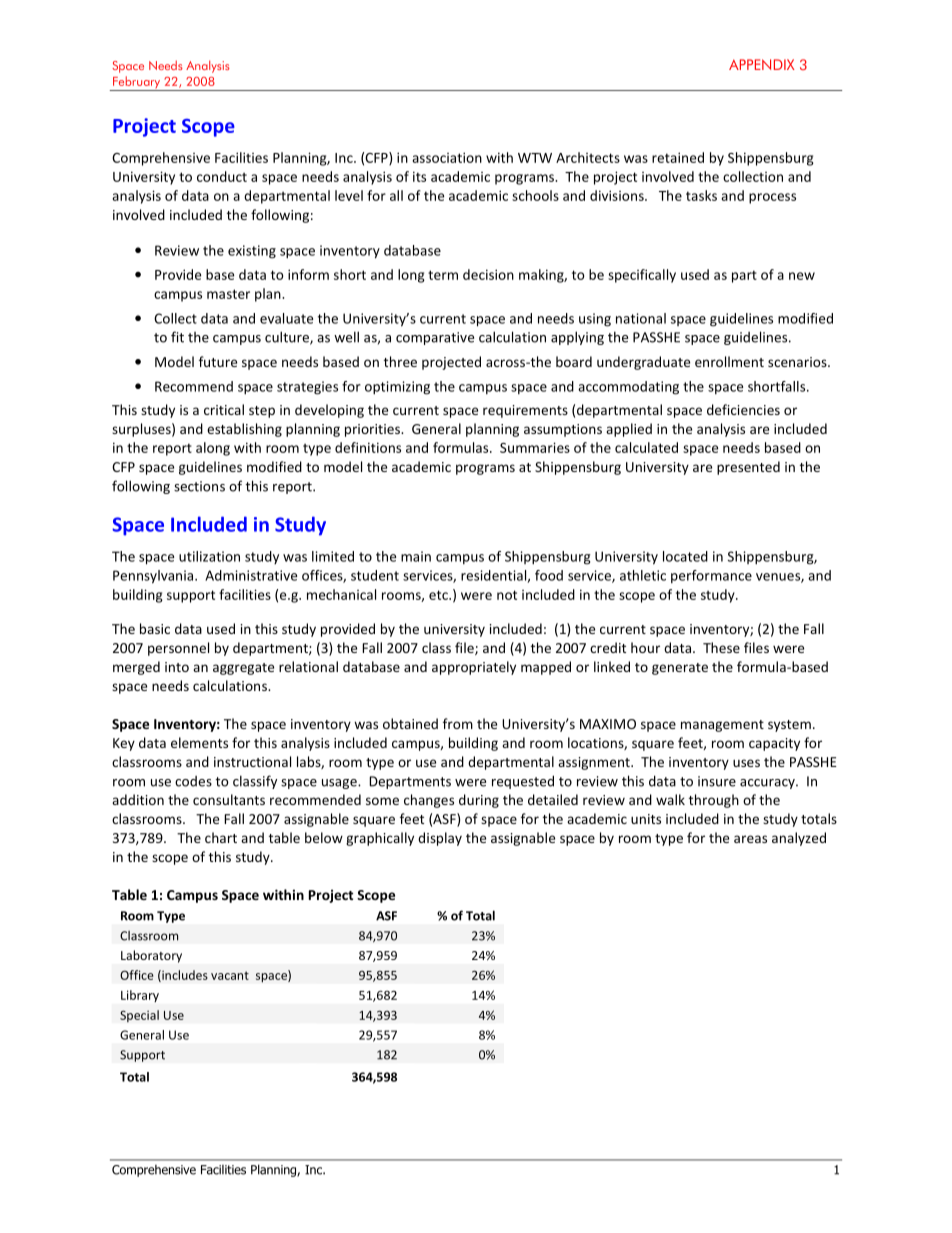 The width and height of the screenshot is (952, 1233). What do you see at coordinates (416, 556) in the screenshot?
I see `main` at bounding box center [416, 556].
